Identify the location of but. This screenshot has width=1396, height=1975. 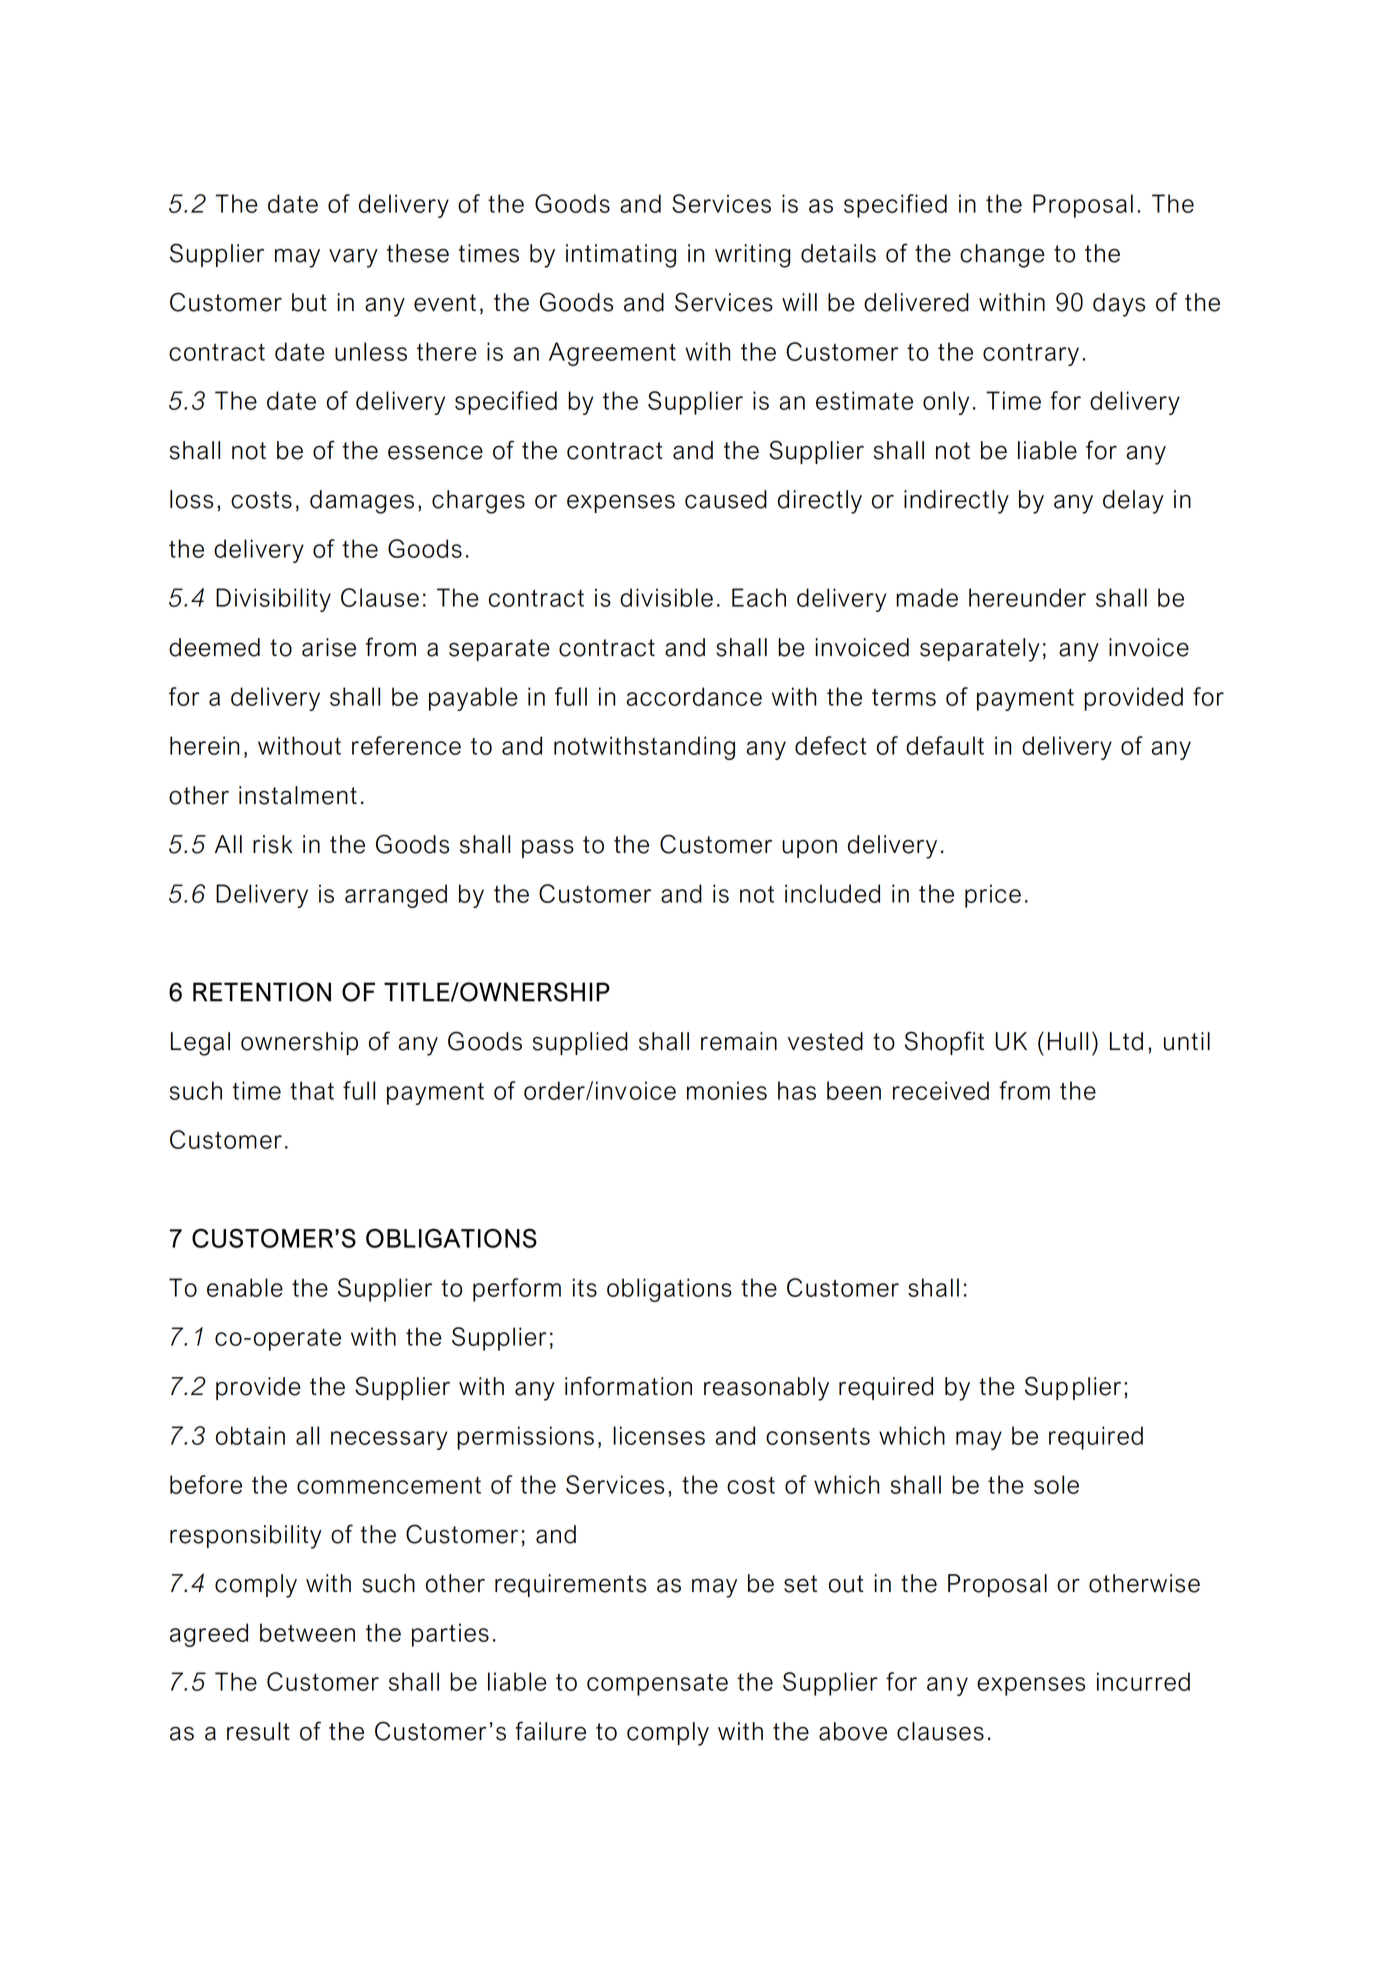
(309, 302).
